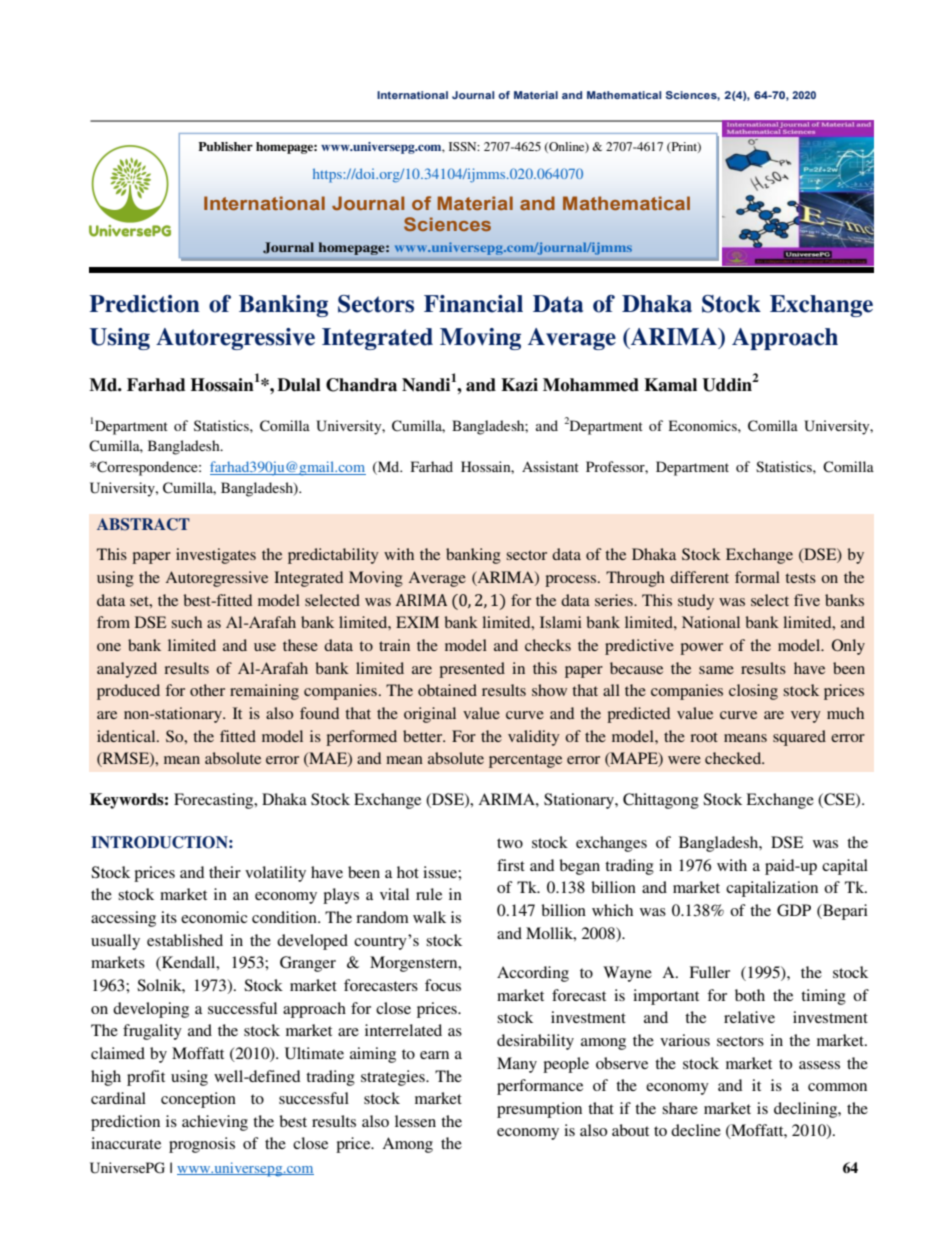  What do you see at coordinates (198, 1100) in the screenshot?
I see `conception` at bounding box center [198, 1100].
